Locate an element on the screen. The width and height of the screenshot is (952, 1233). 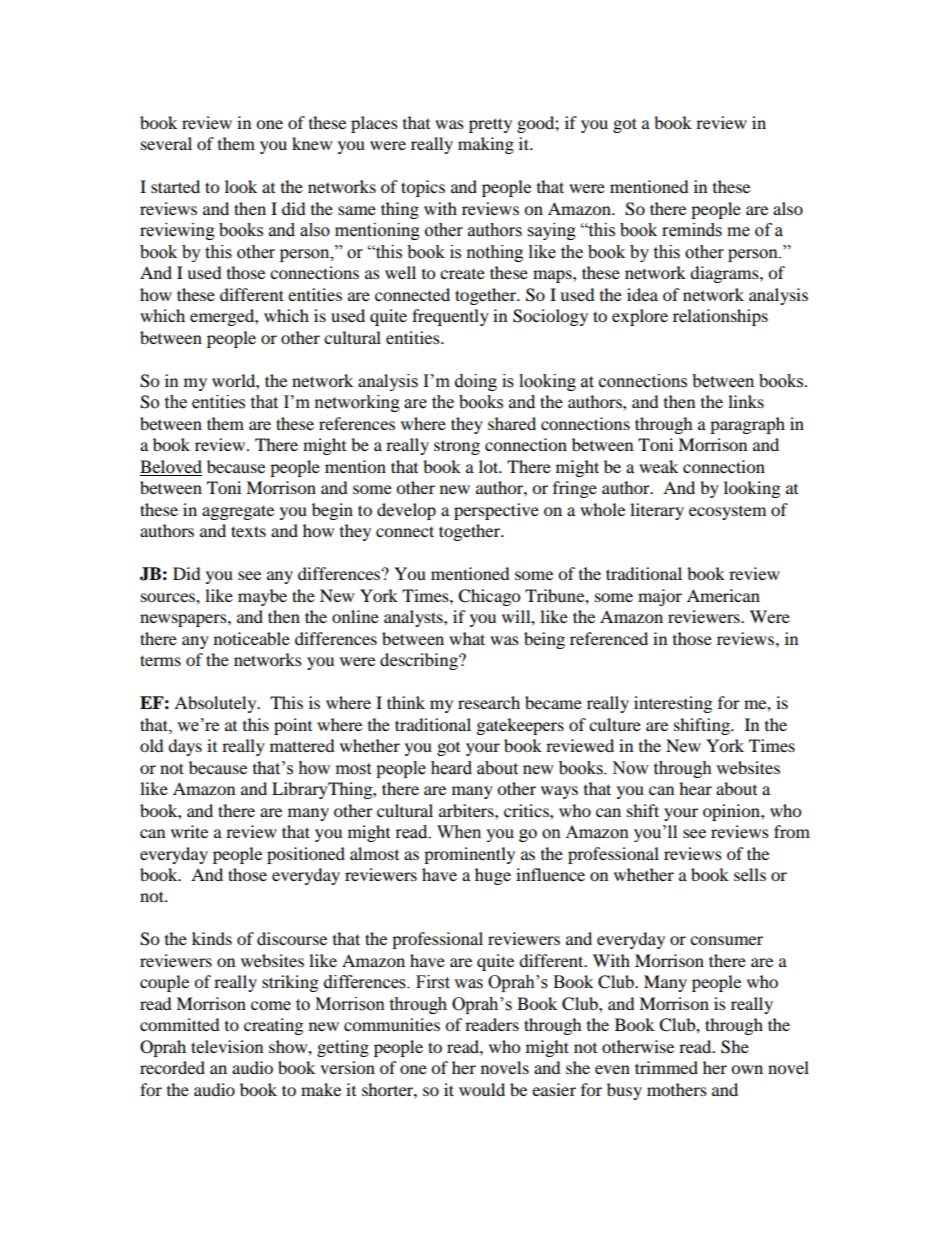
days is located at coordinates (185, 747).
